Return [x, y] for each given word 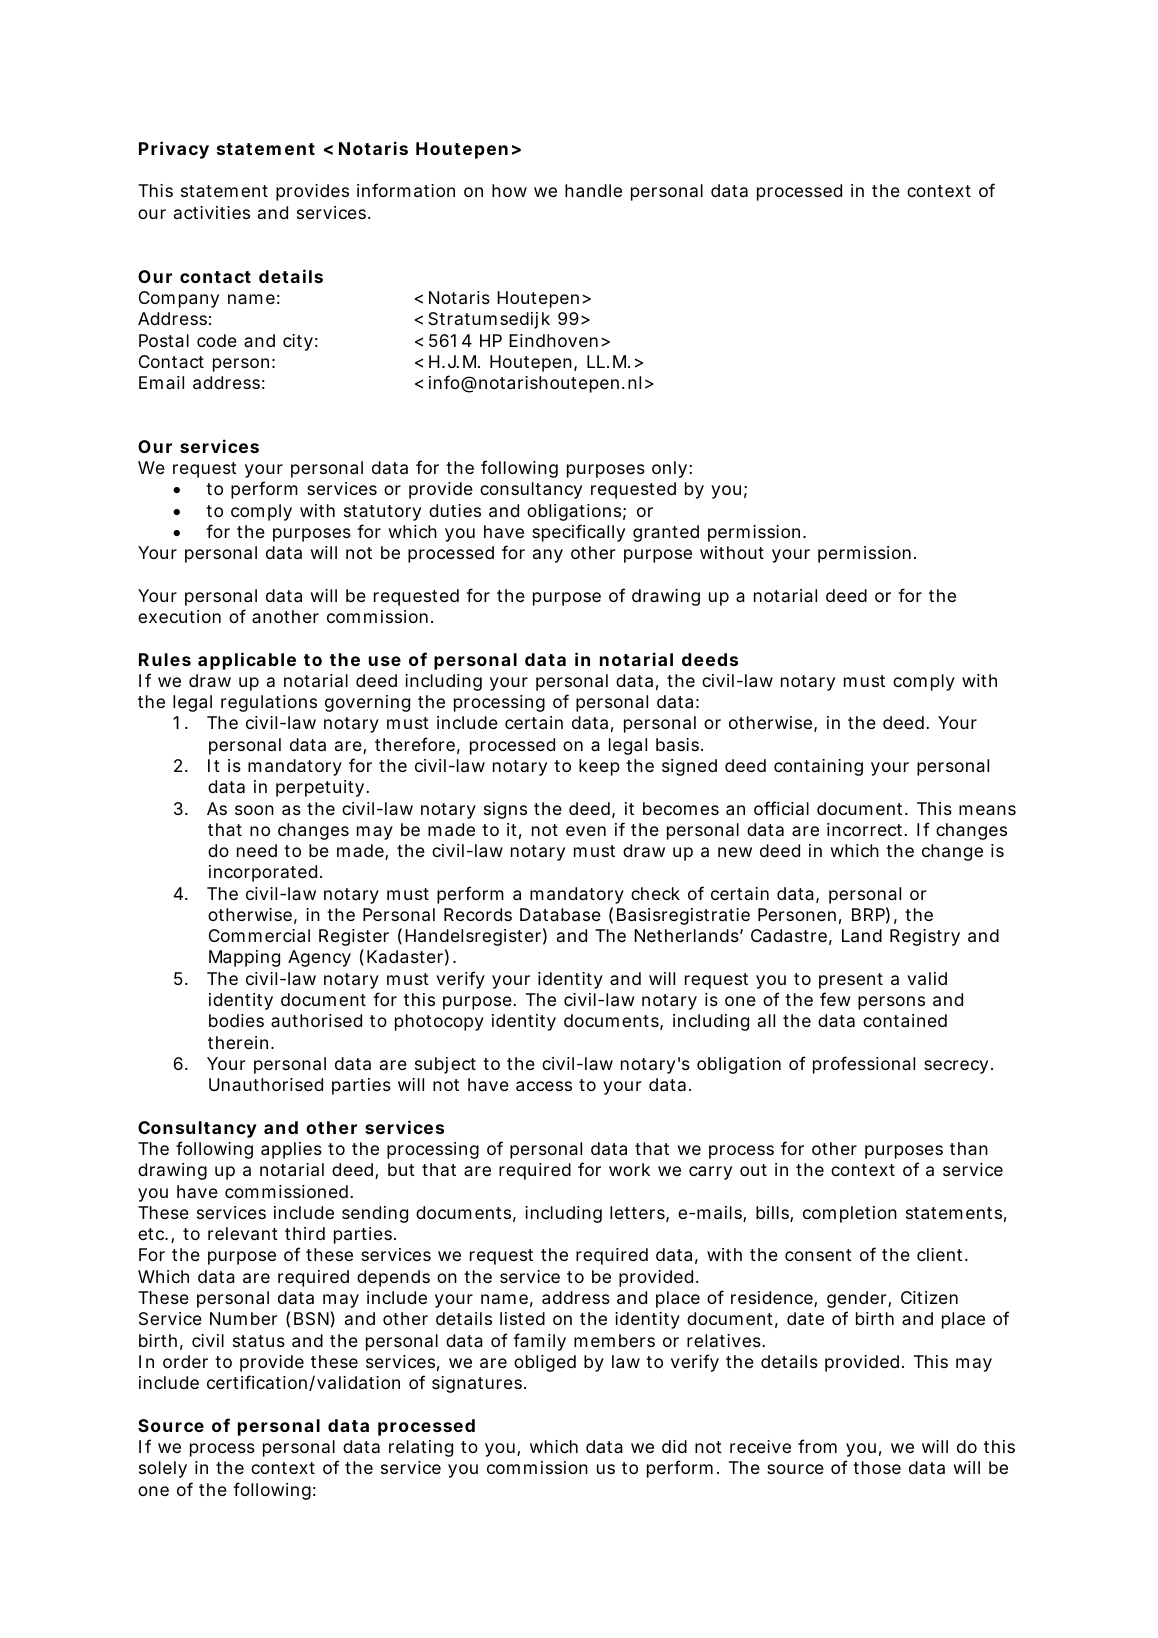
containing [818, 767]
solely [163, 1469]
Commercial [259, 936]
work [629, 1169]
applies [291, 1150]
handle [593, 191]
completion [850, 1214]
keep [599, 767]
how [509, 190]
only [669, 469]
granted [666, 533]
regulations [269, 703]
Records [478, 914]
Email [161, 382]
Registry [925, 937]
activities [212, 212]
